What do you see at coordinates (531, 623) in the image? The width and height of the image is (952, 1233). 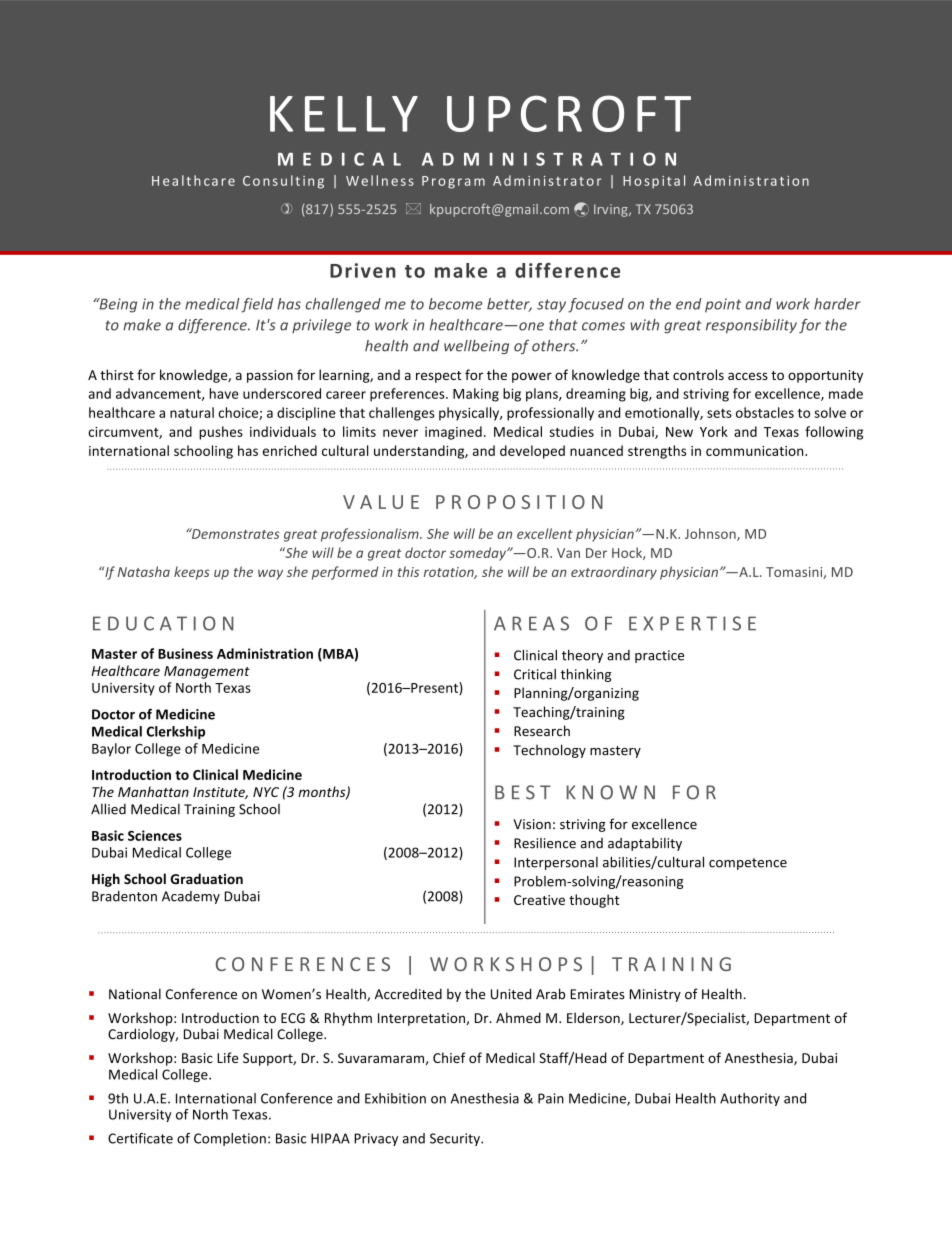 I see `AREAS` at bounding box center [531, 623].
